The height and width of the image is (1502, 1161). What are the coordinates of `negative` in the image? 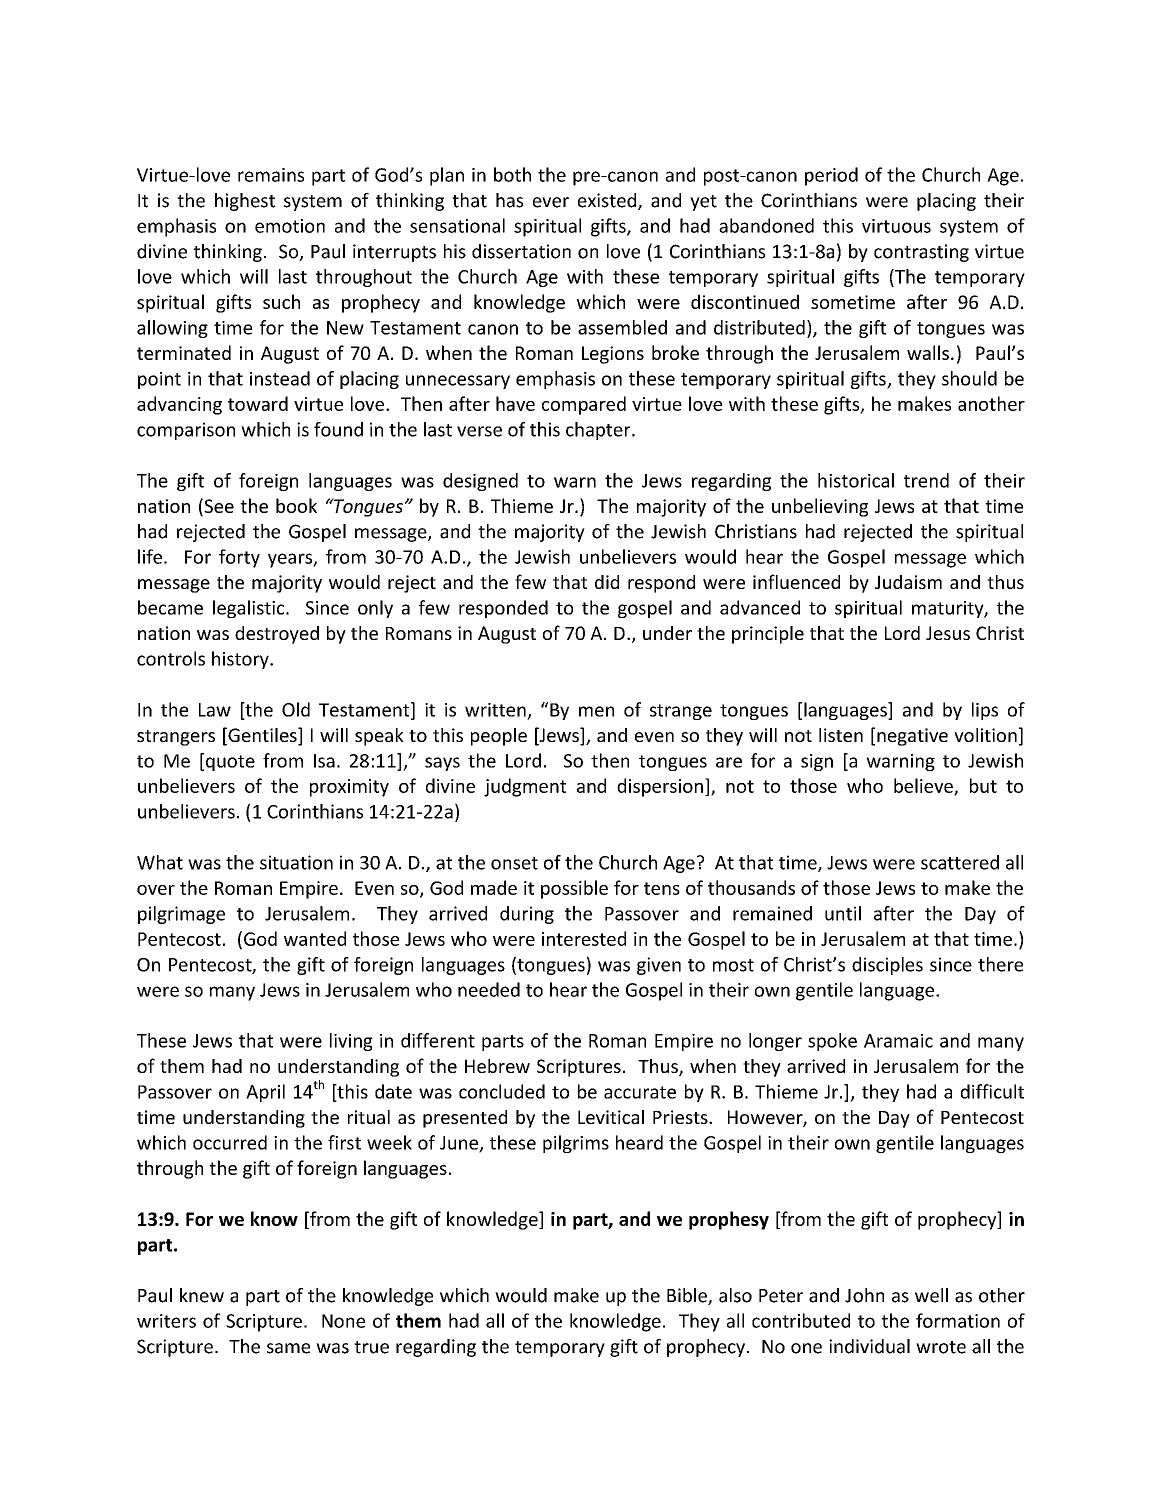 It's located at (912, 737).
